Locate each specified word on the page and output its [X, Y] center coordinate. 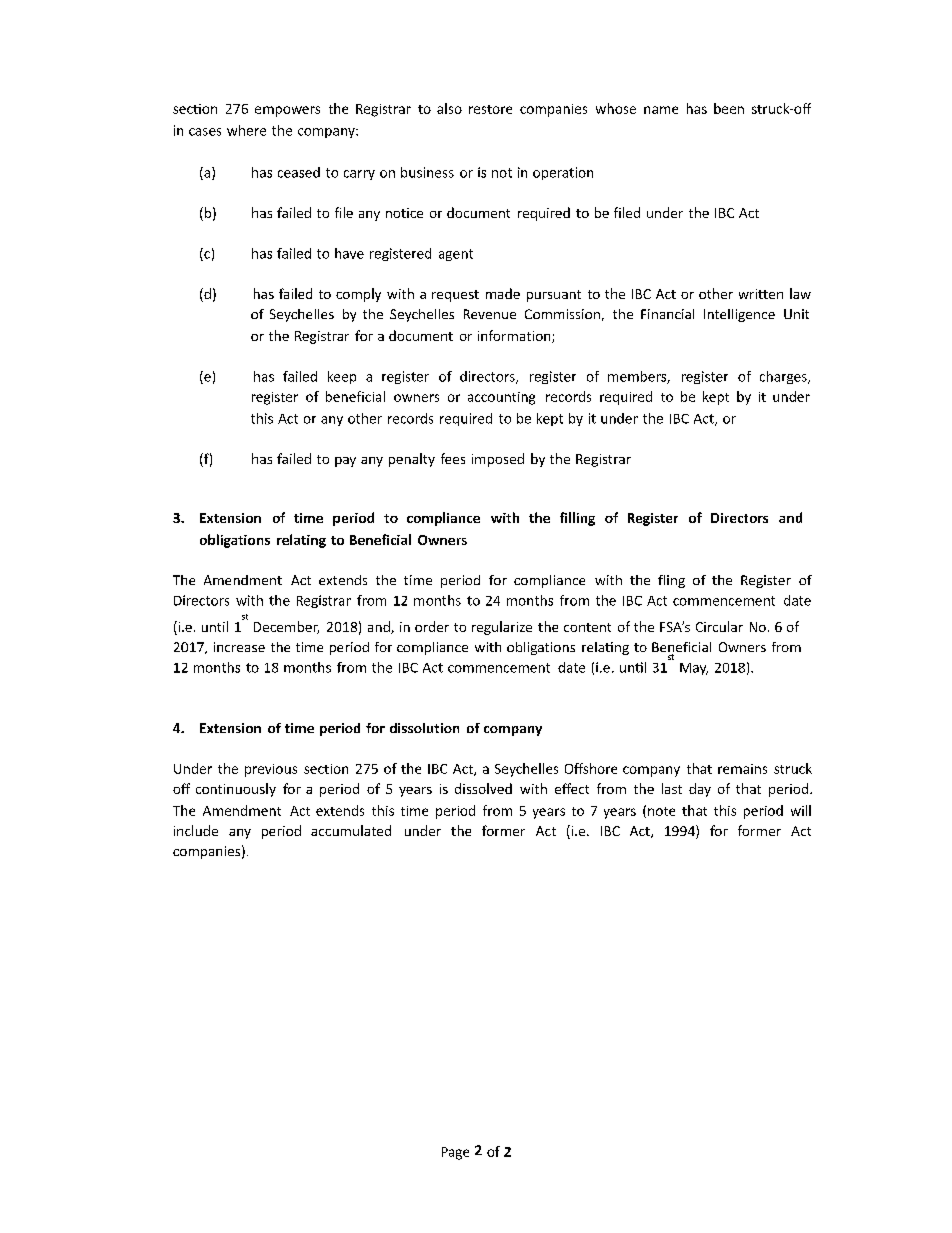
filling [577, 519]
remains [742, 769]
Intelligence [739, 315]
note [661, 811]
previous [271, 770]
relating [301, 541]
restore [490, 109]
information [515, 336]
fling [671, 581]
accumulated [351, 830]
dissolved [483, 788]
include [196, 830]
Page [455, 1153]
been [729, 108]
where [246, 130]
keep [342, 377]
